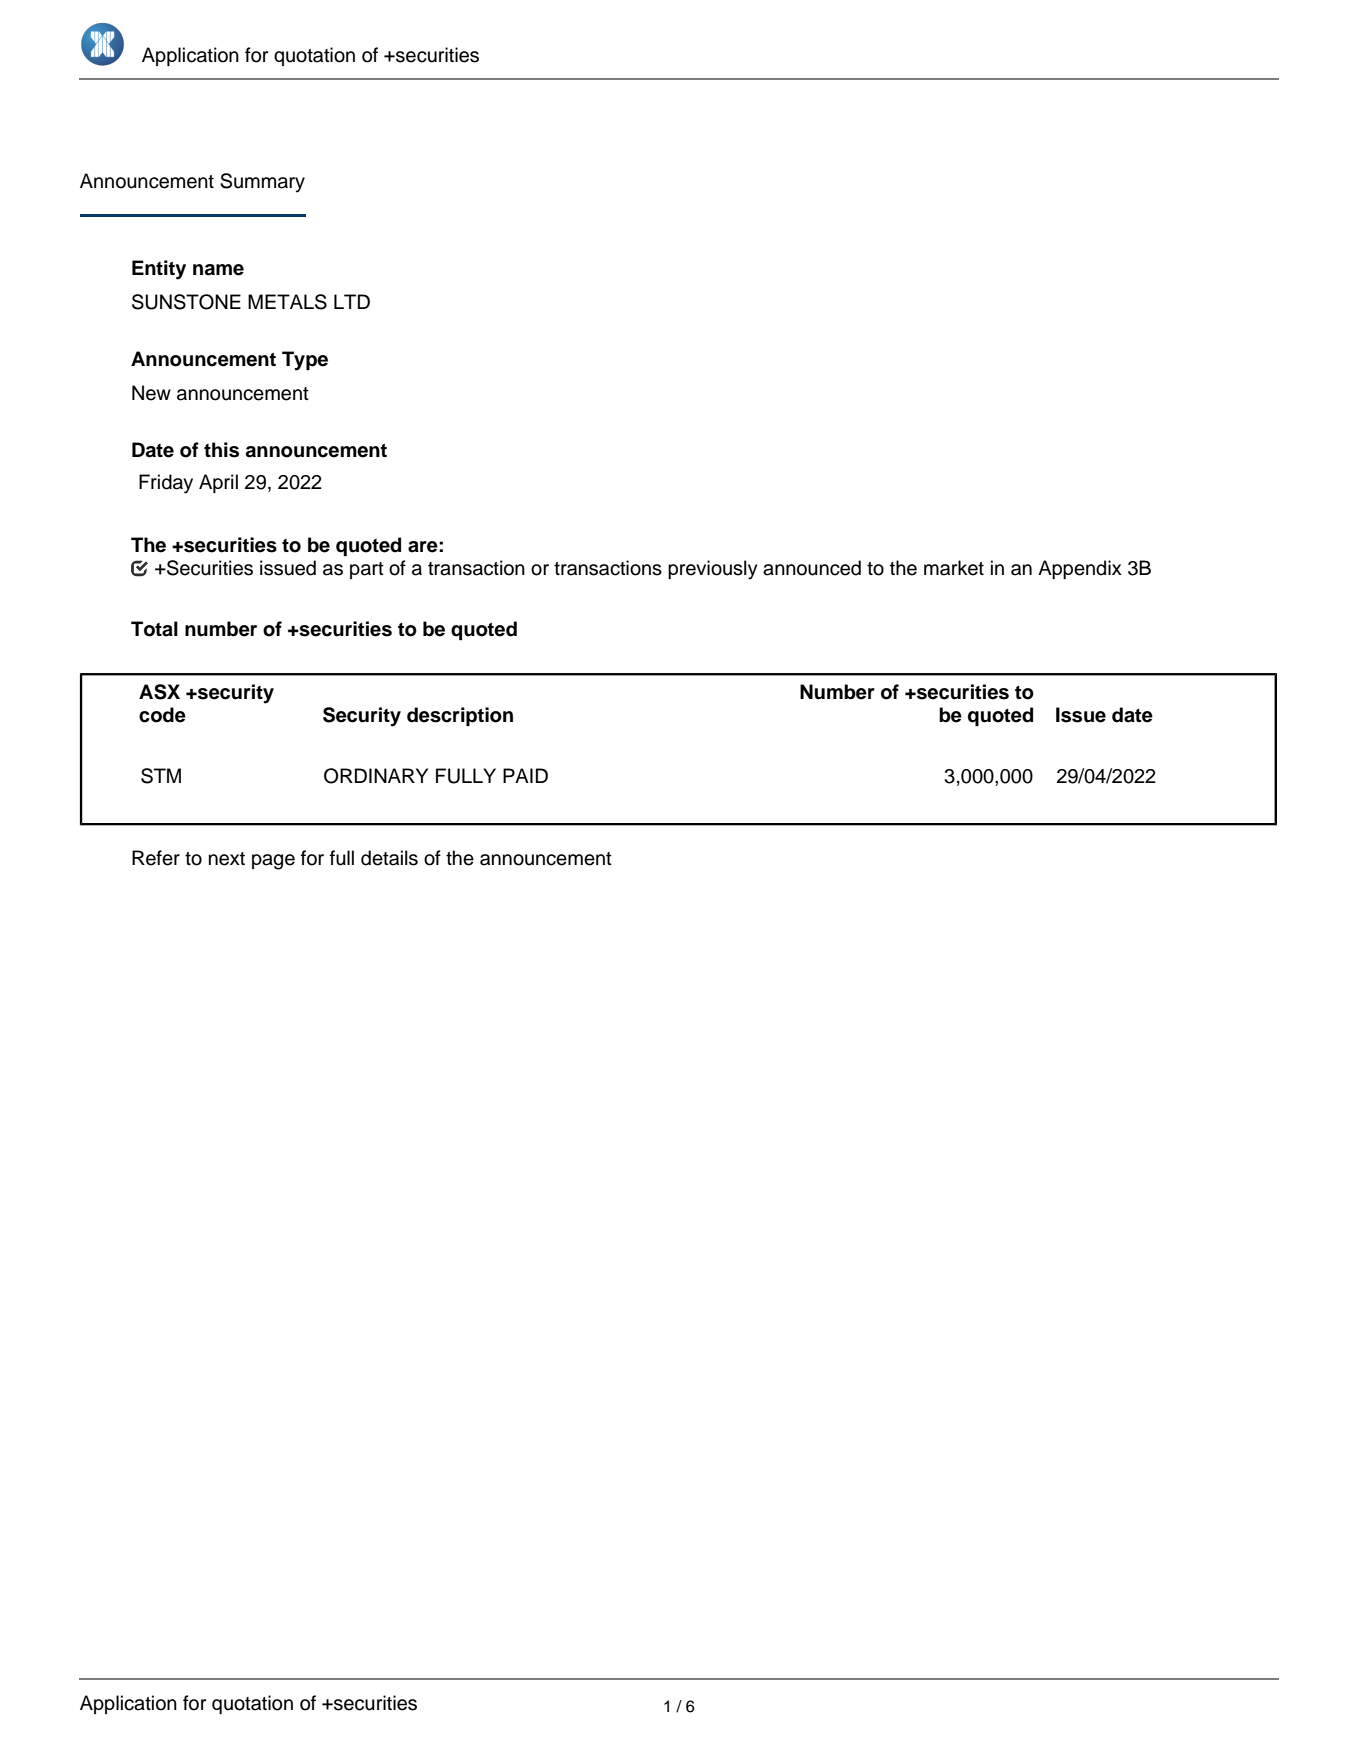  I want to click on METALS, so click(287, 302).
